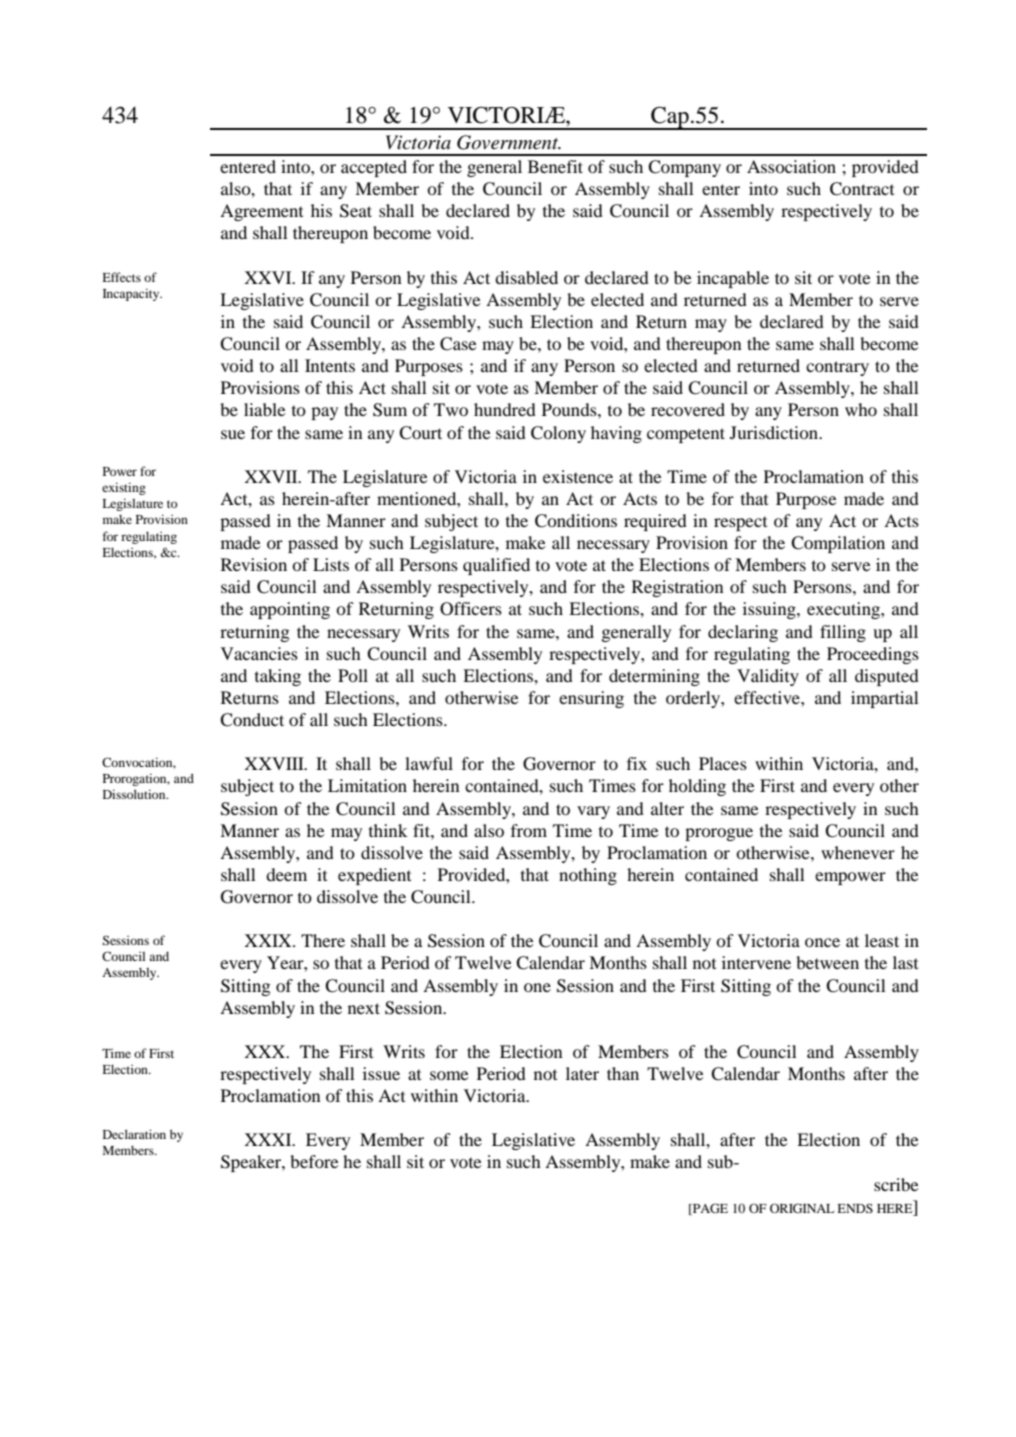  I want to click on XXIX, so click(269, 940).
